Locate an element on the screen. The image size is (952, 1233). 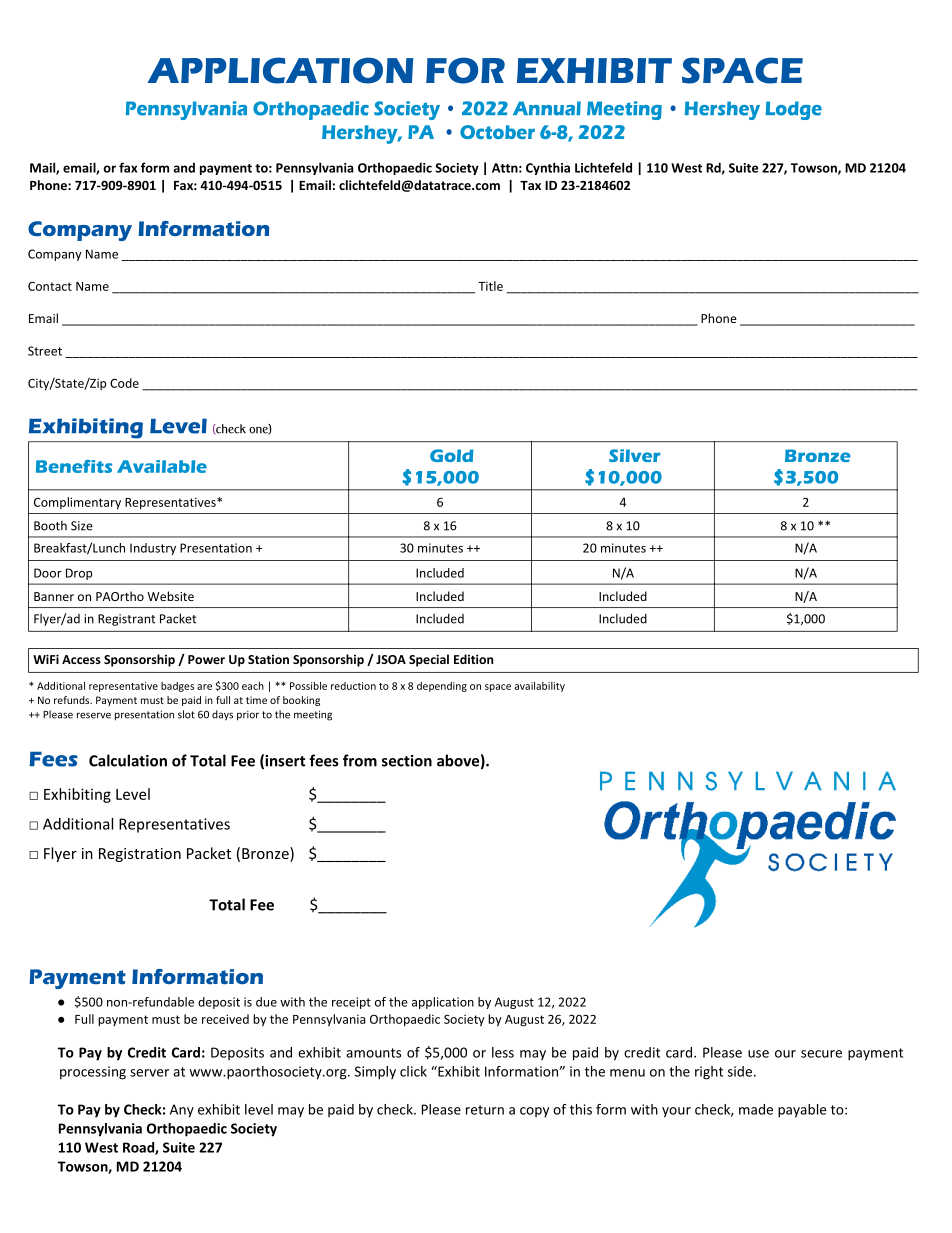
October is located at coordinates (497, 132).
